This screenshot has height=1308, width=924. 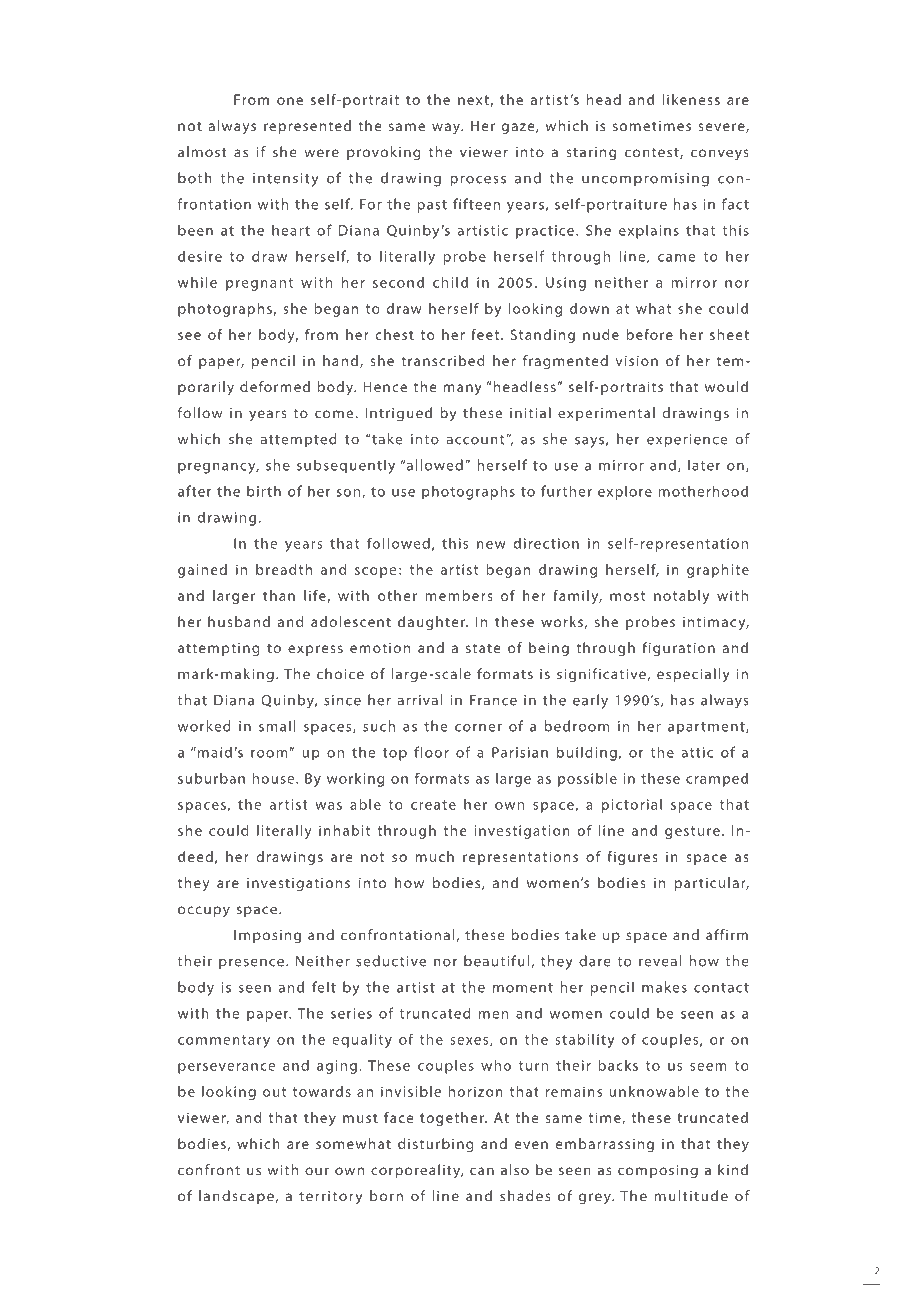 What do you see at coordinates (653, 153) in the screenshot?
I see `contest` at bounding box center [653, 153].
